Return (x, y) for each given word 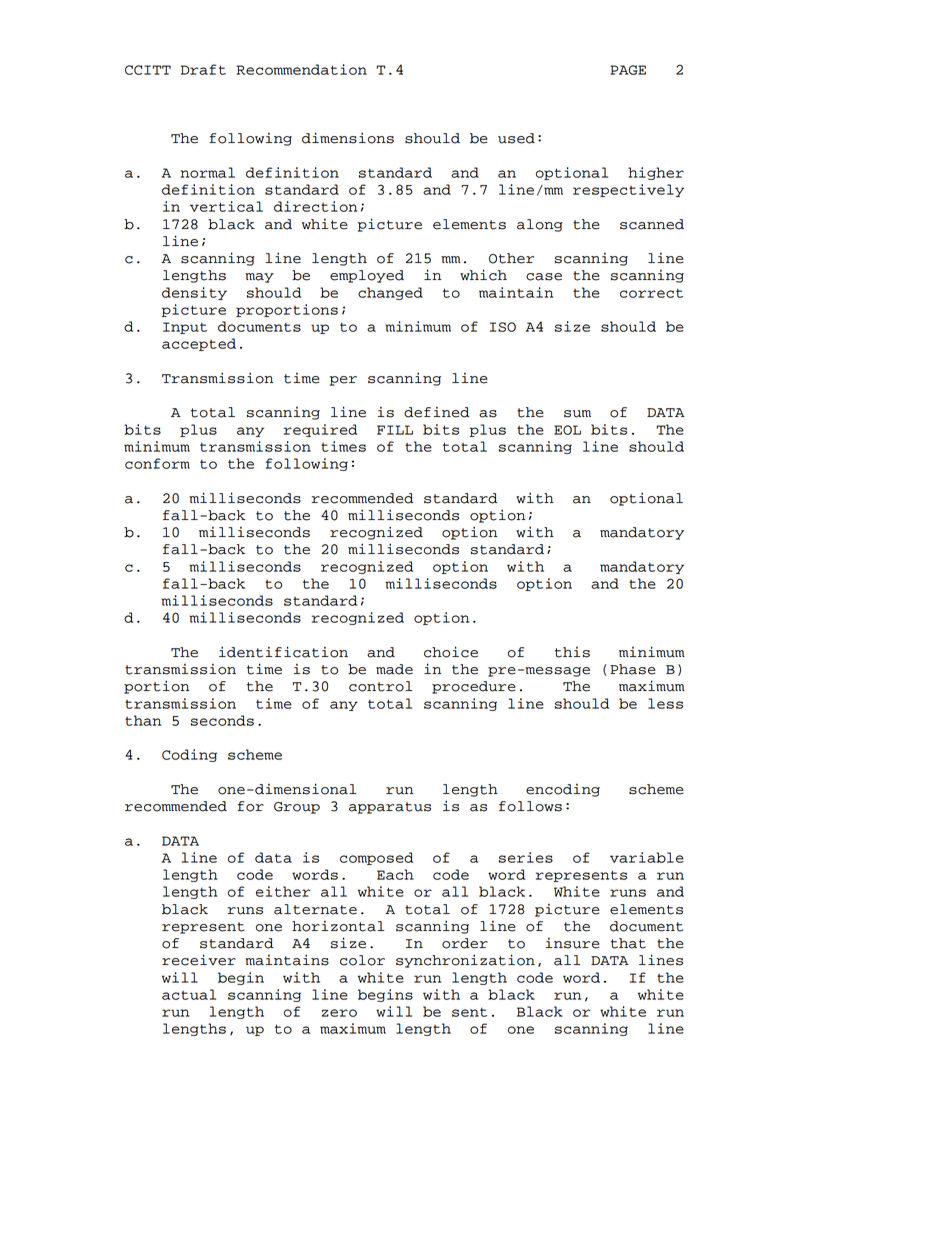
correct (651, 293)
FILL (395, 430)
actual (189, 994)
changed (390, 293)
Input (185, 328)
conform (157, 463)
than (143, 720)
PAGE (628, 70)
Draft (203, 69)
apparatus (390, 808)
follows (530, 806)
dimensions (348, 138)
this (572, 652)
